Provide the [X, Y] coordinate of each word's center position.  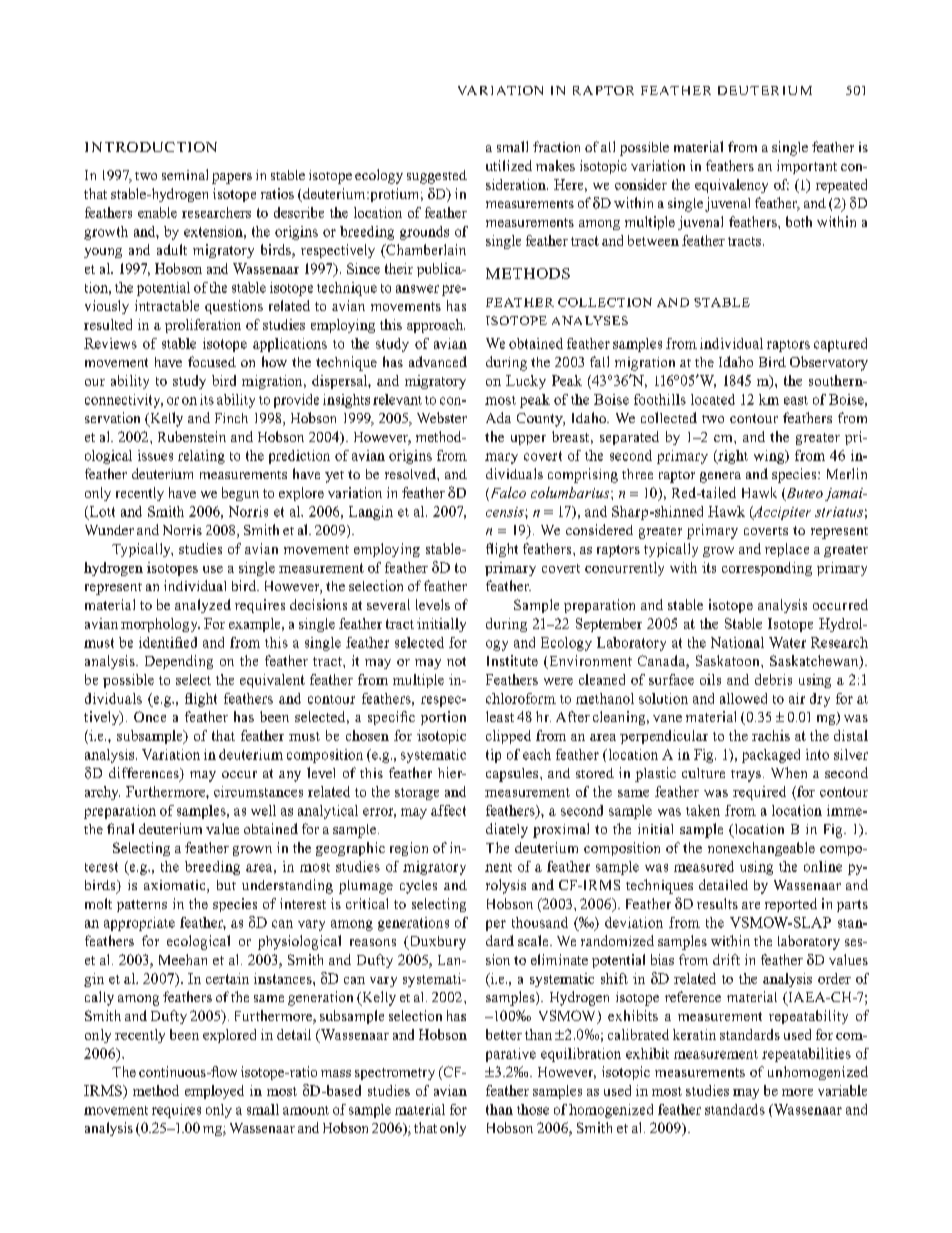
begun [240, 494]
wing [770, 457]
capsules [513, 775]
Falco [507, 494]
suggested [437, 177]
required [759, 793]
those [533, 1109]
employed [214, 1092]
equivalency [731, 186]
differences [145, 774]
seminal [185, 174]
